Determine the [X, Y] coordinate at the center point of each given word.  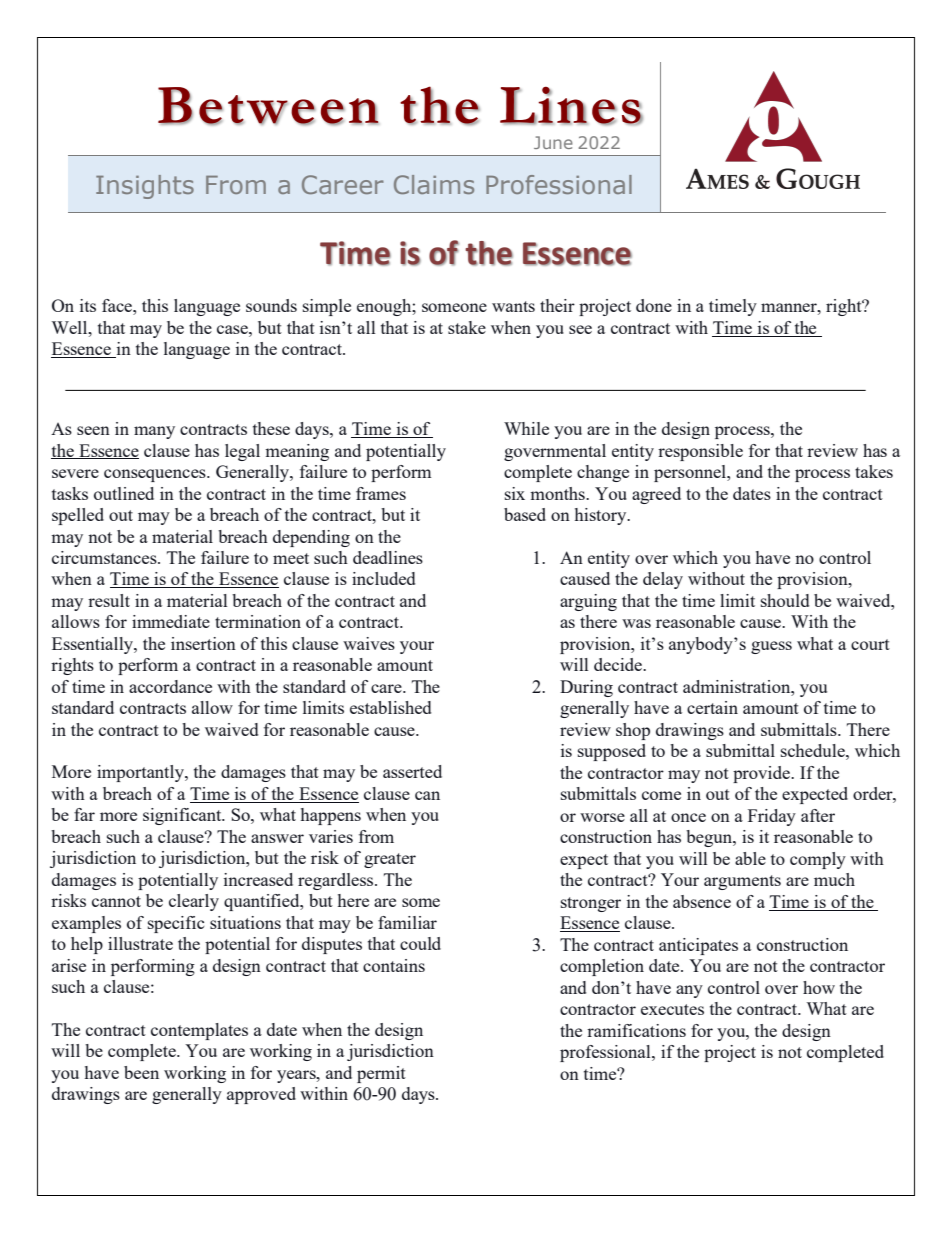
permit [381, 1074]
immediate [171, 621]
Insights [145, 187]
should [785, 600]
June [553, 142]
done [654, 305]
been [141, 1072]
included [383, 578]
